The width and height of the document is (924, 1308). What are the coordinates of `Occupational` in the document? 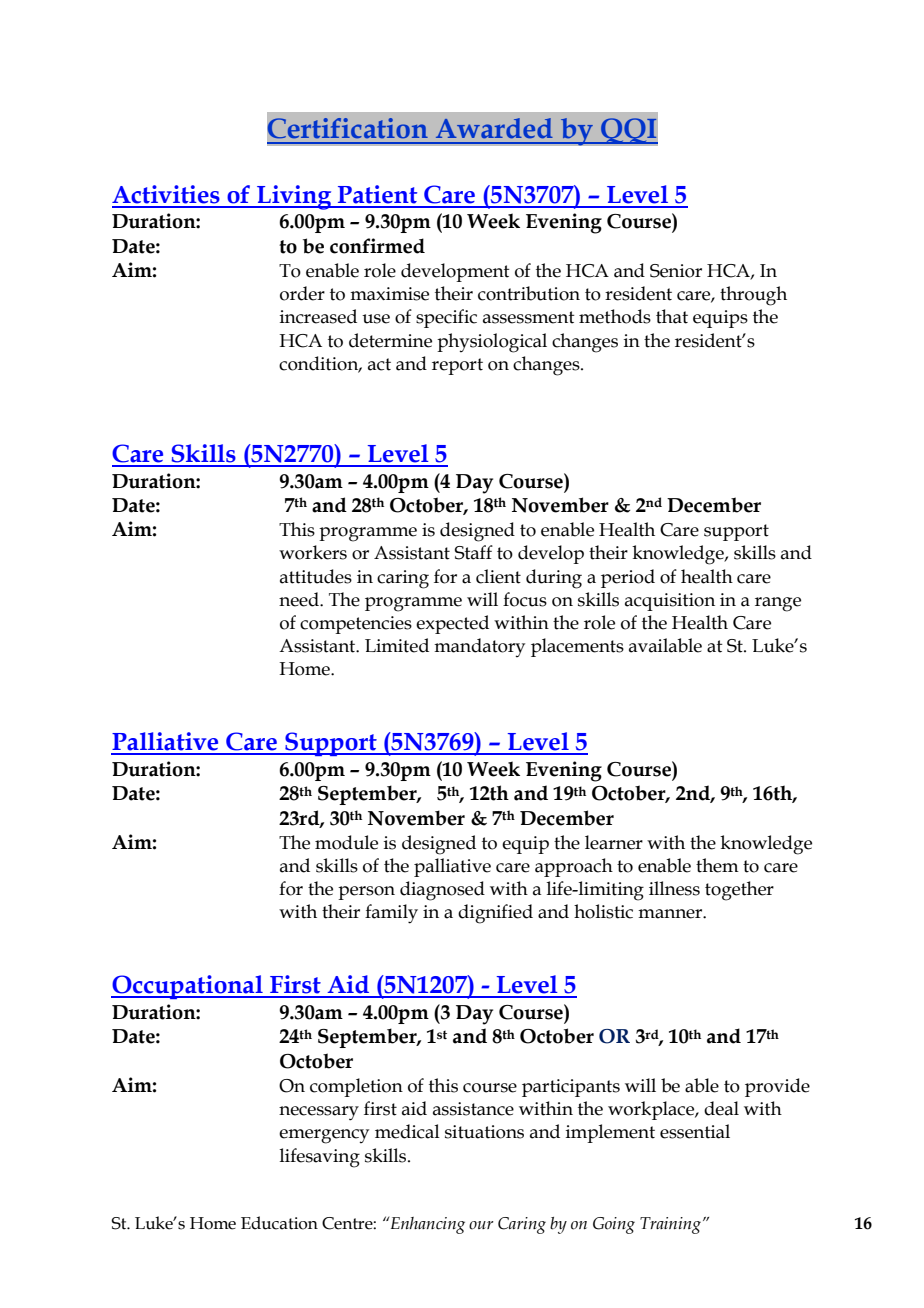 It's located at (188, 987).
